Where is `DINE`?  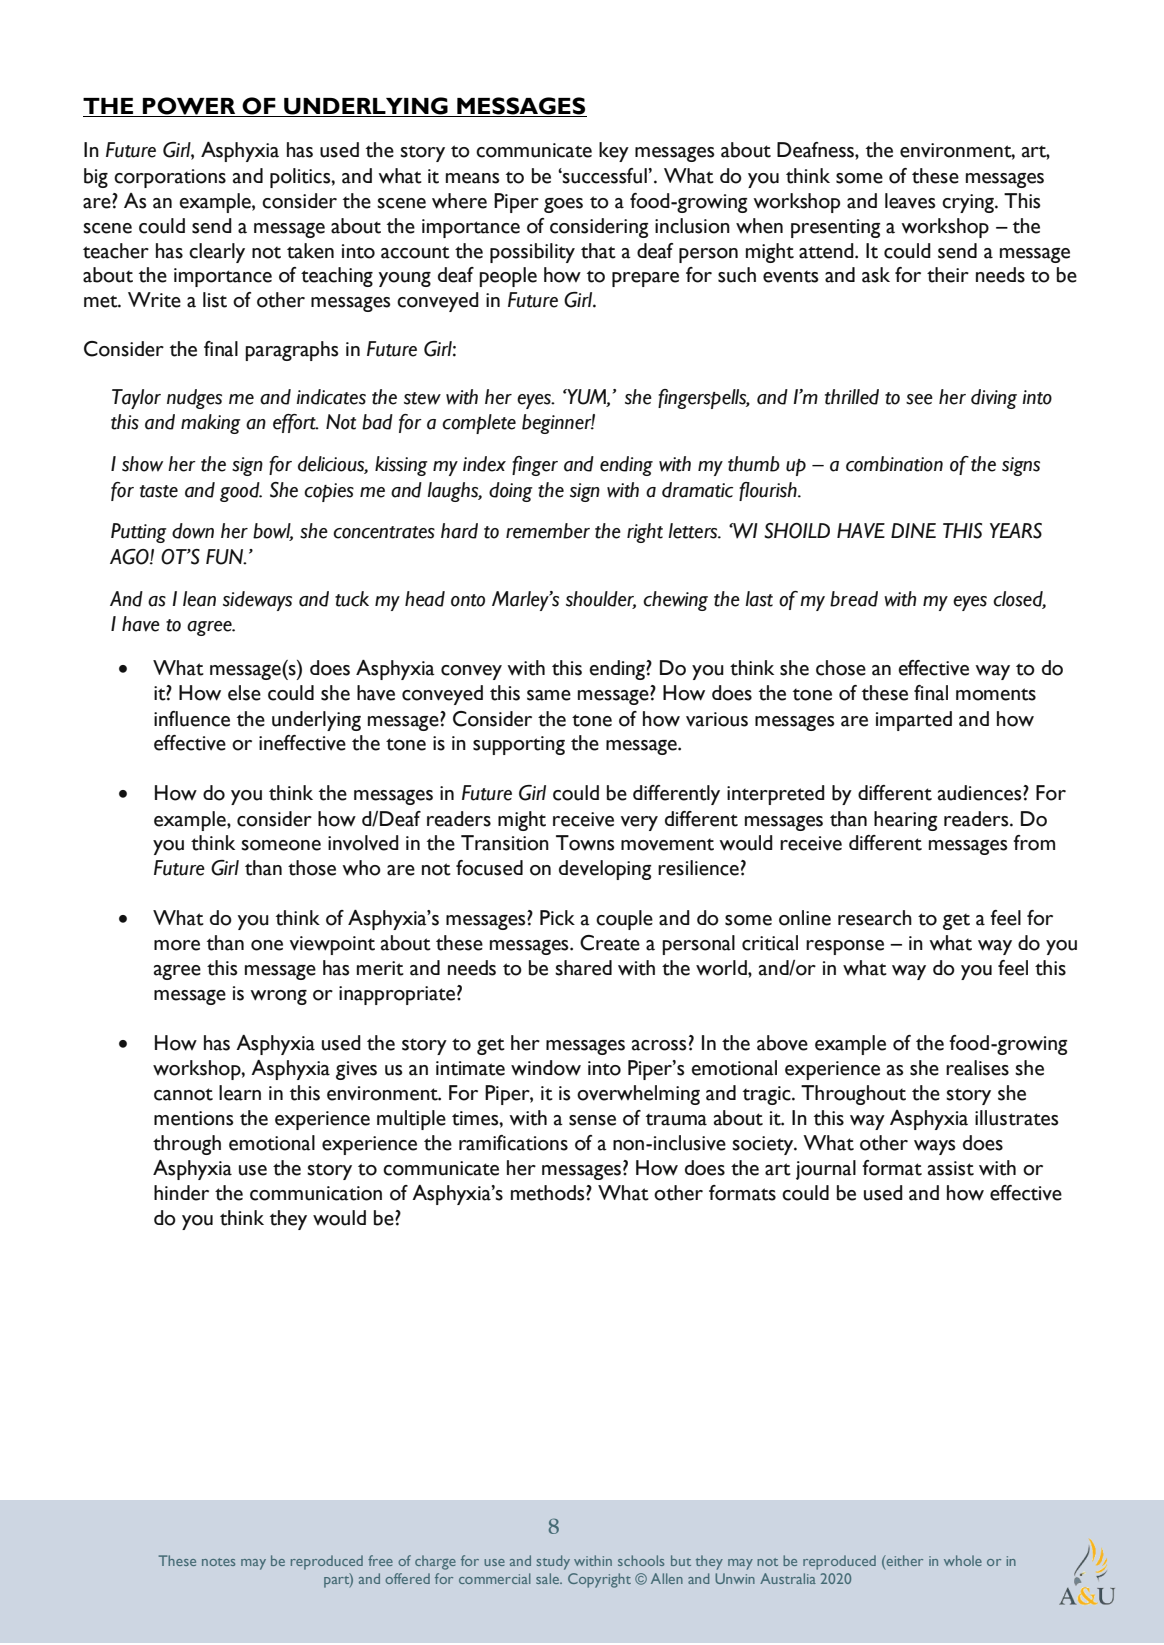 DINE is located at coordinates (913, 530).
